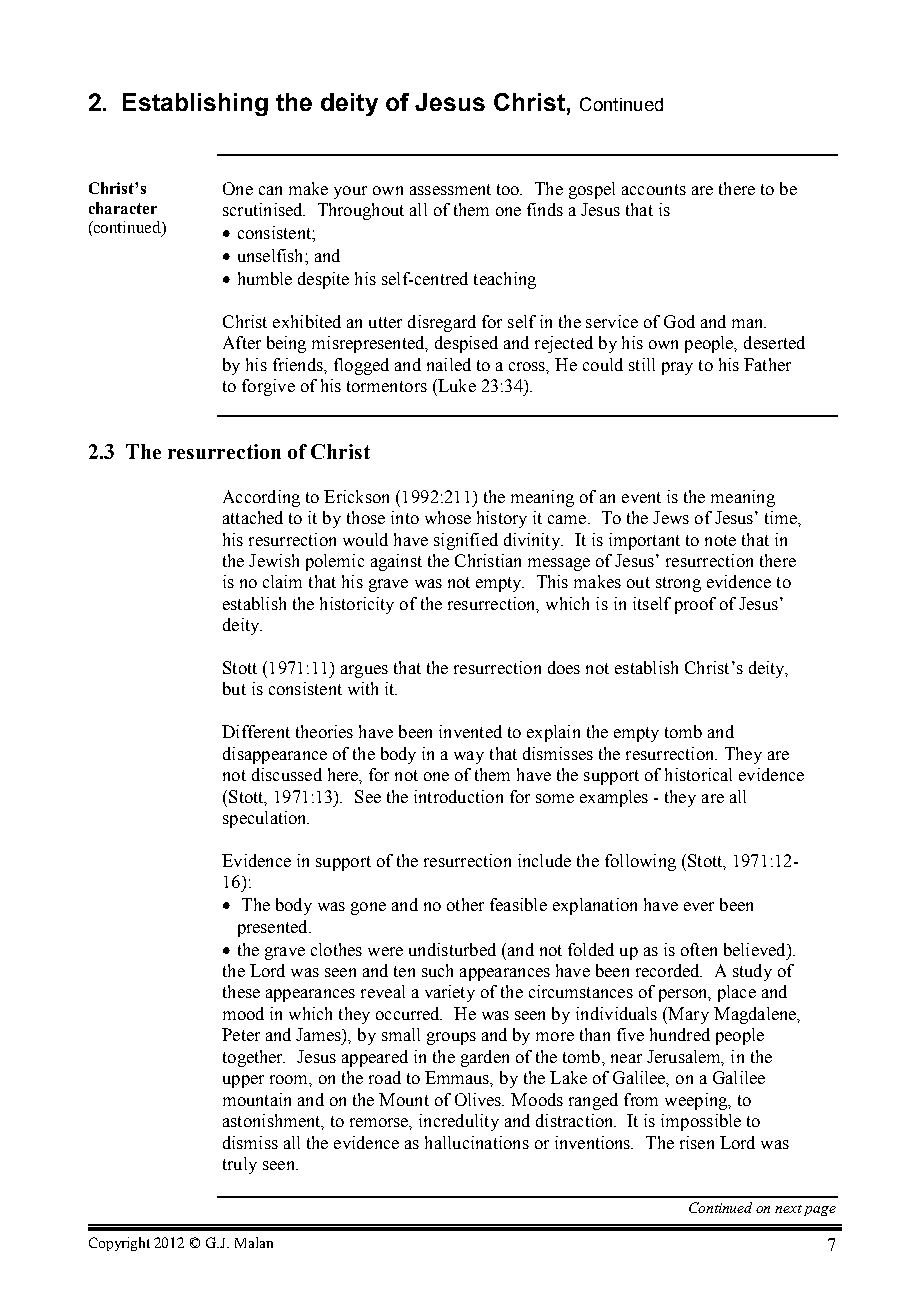  I want to click on note, so click(720, 540).
